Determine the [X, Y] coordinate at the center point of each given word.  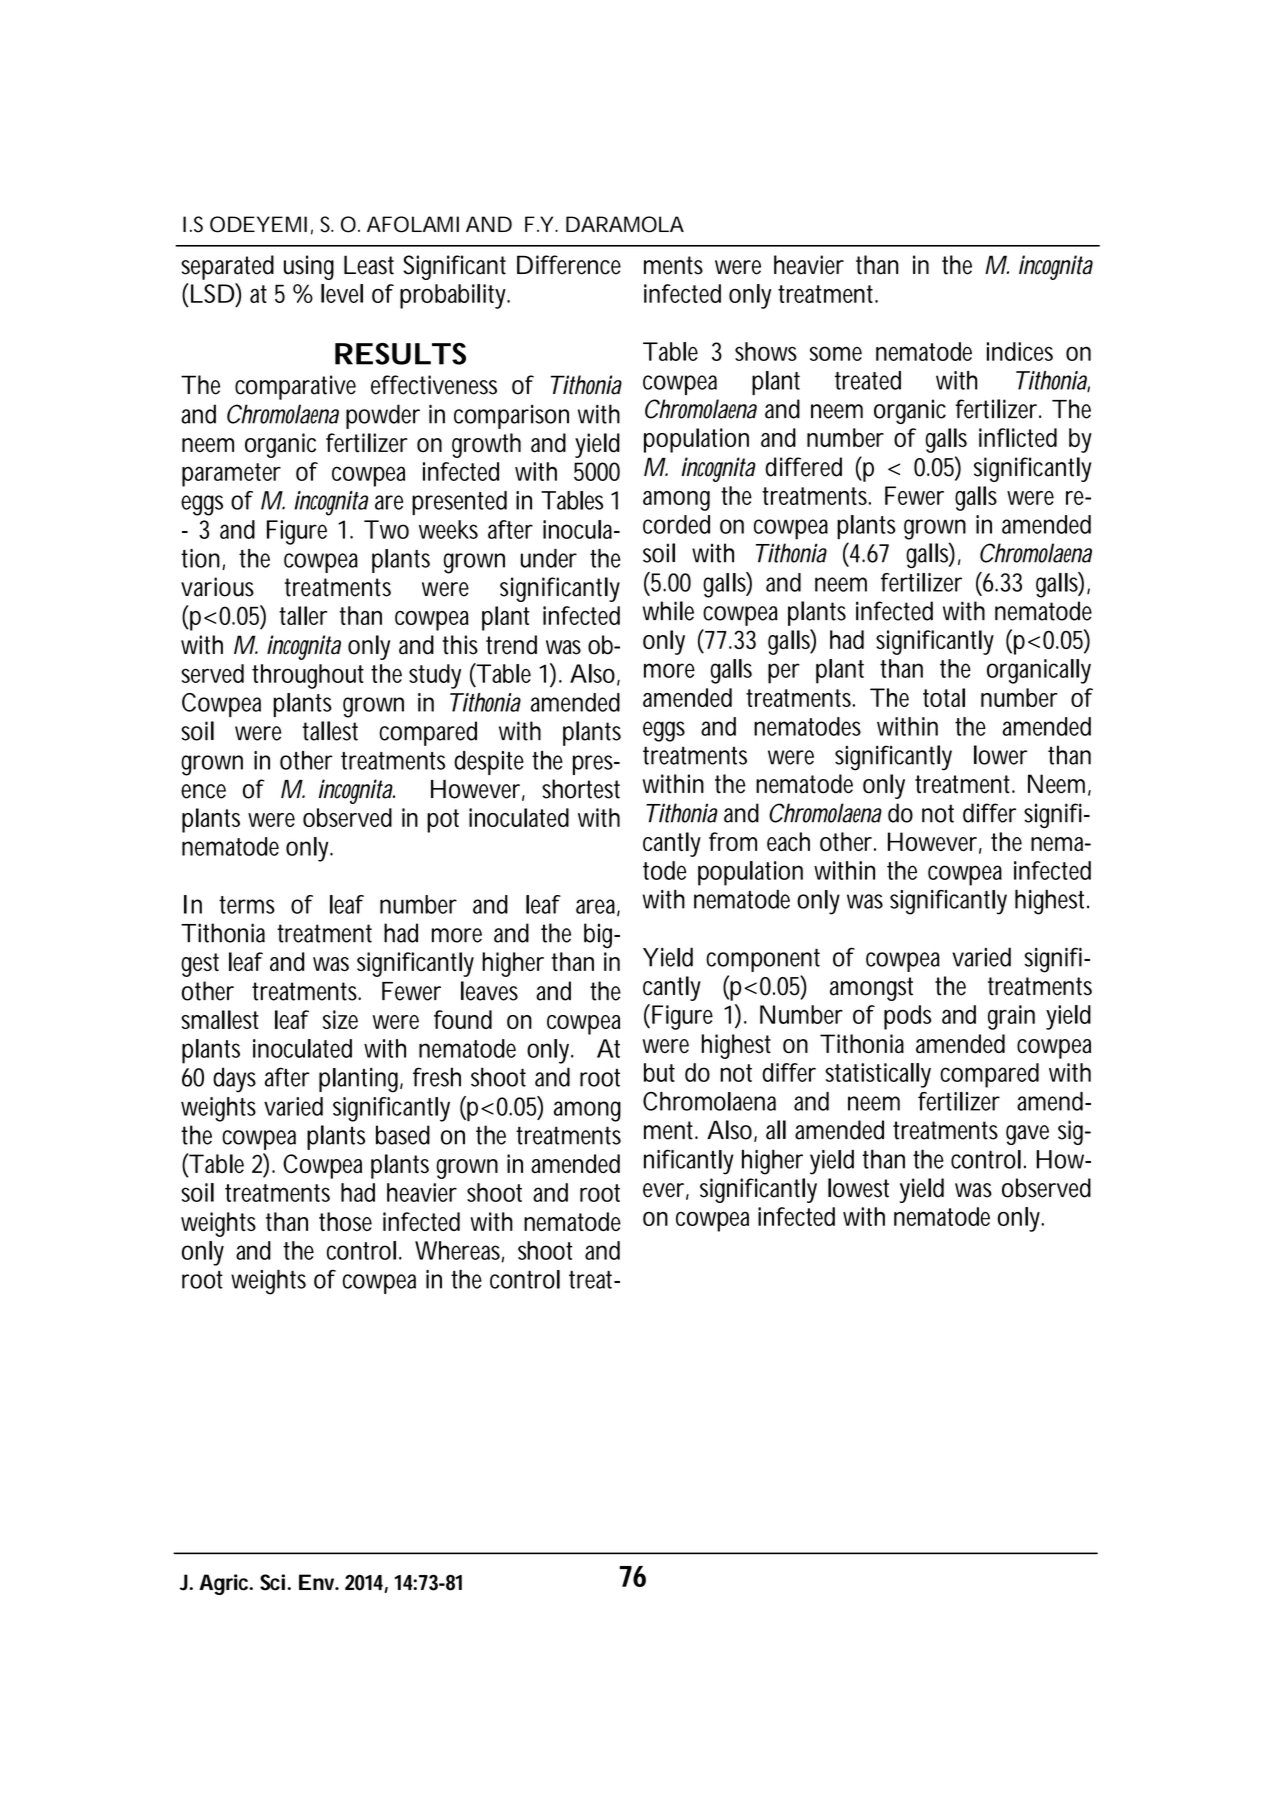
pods [908, 1017]
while [668, 611]
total [944, 697]
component [763, 960]
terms [247, 905]
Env [316, 1582]
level [342, 293]
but [659, 1072]
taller [303, 615]
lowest [858, 1188]
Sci [272, 1582]
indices [1020, 351]
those [345, 1221]
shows [766, 351]
